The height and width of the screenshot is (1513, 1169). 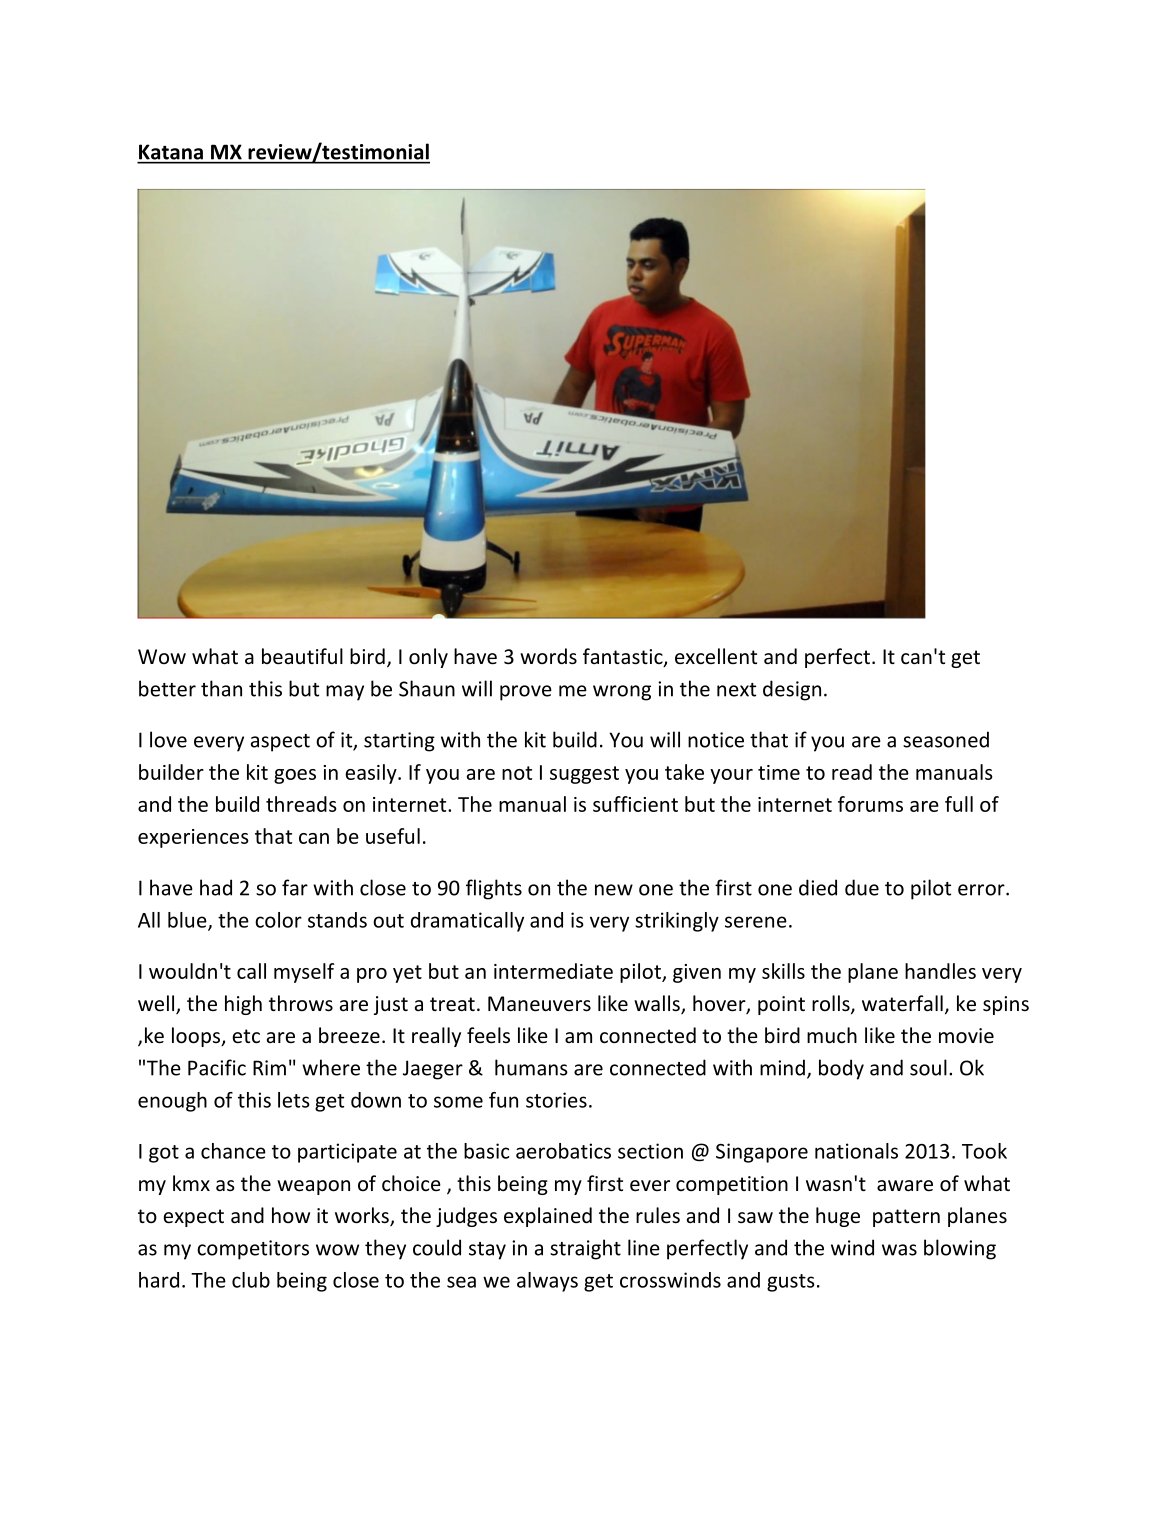 I want to click on competitors, so click(x=253, y=1250).
